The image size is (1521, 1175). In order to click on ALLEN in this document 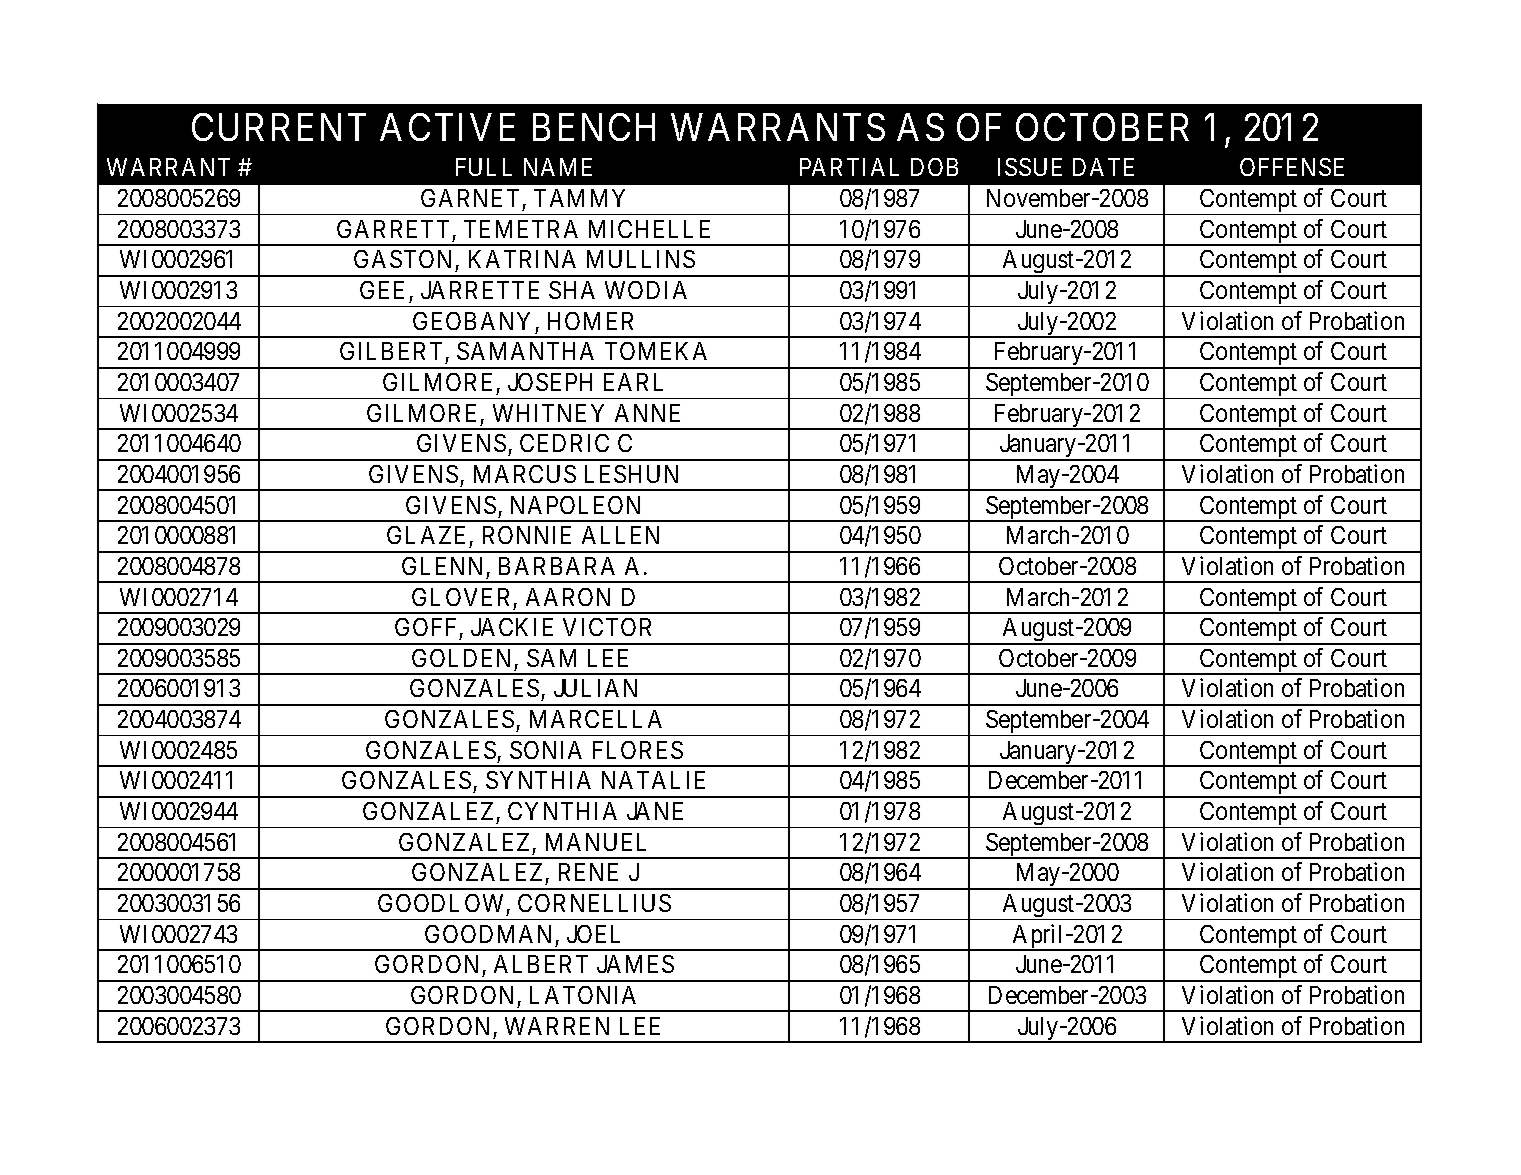, I will do `click(620, 535)`.
